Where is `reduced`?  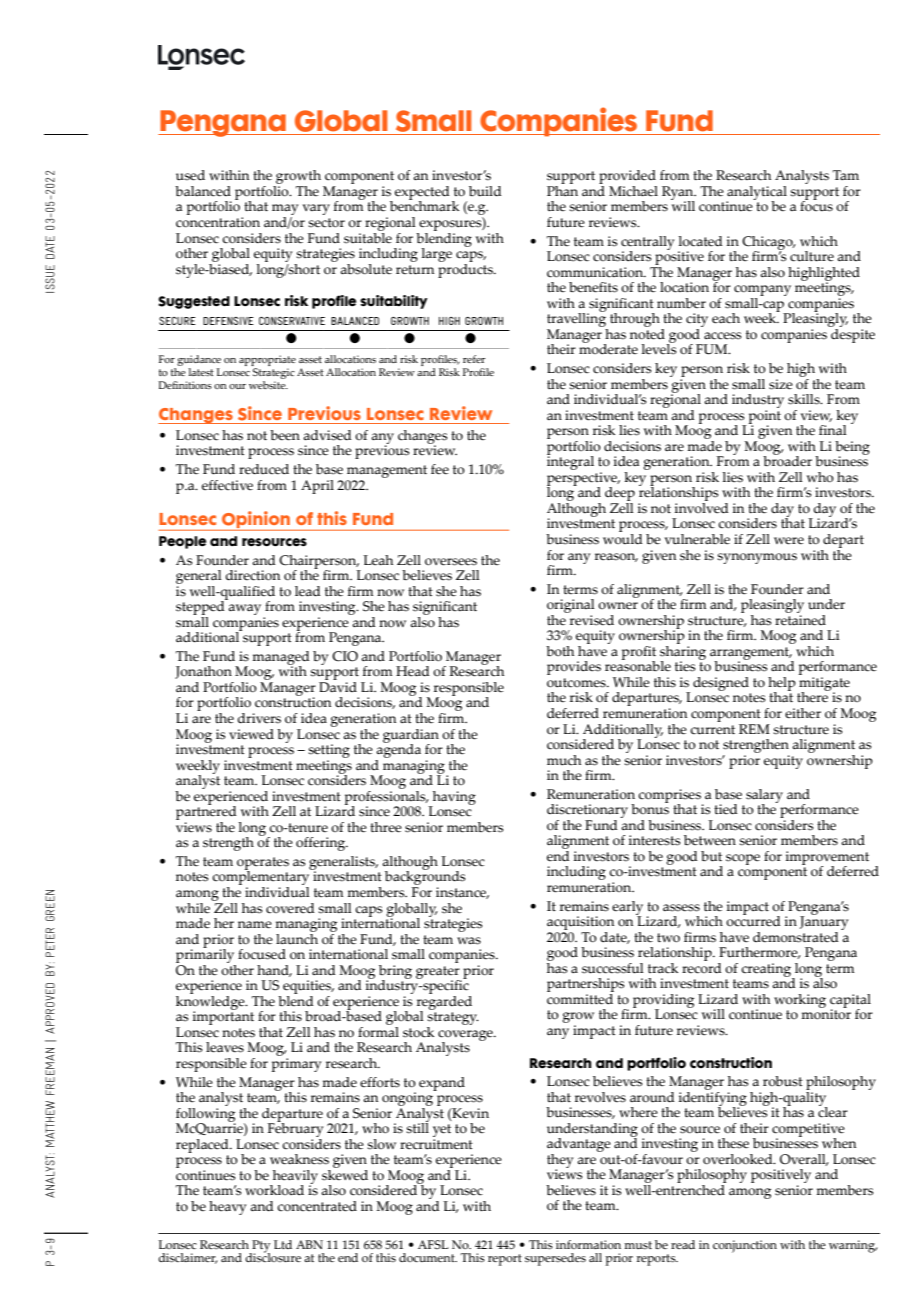
reduced is located at coordinates (264, 469).
